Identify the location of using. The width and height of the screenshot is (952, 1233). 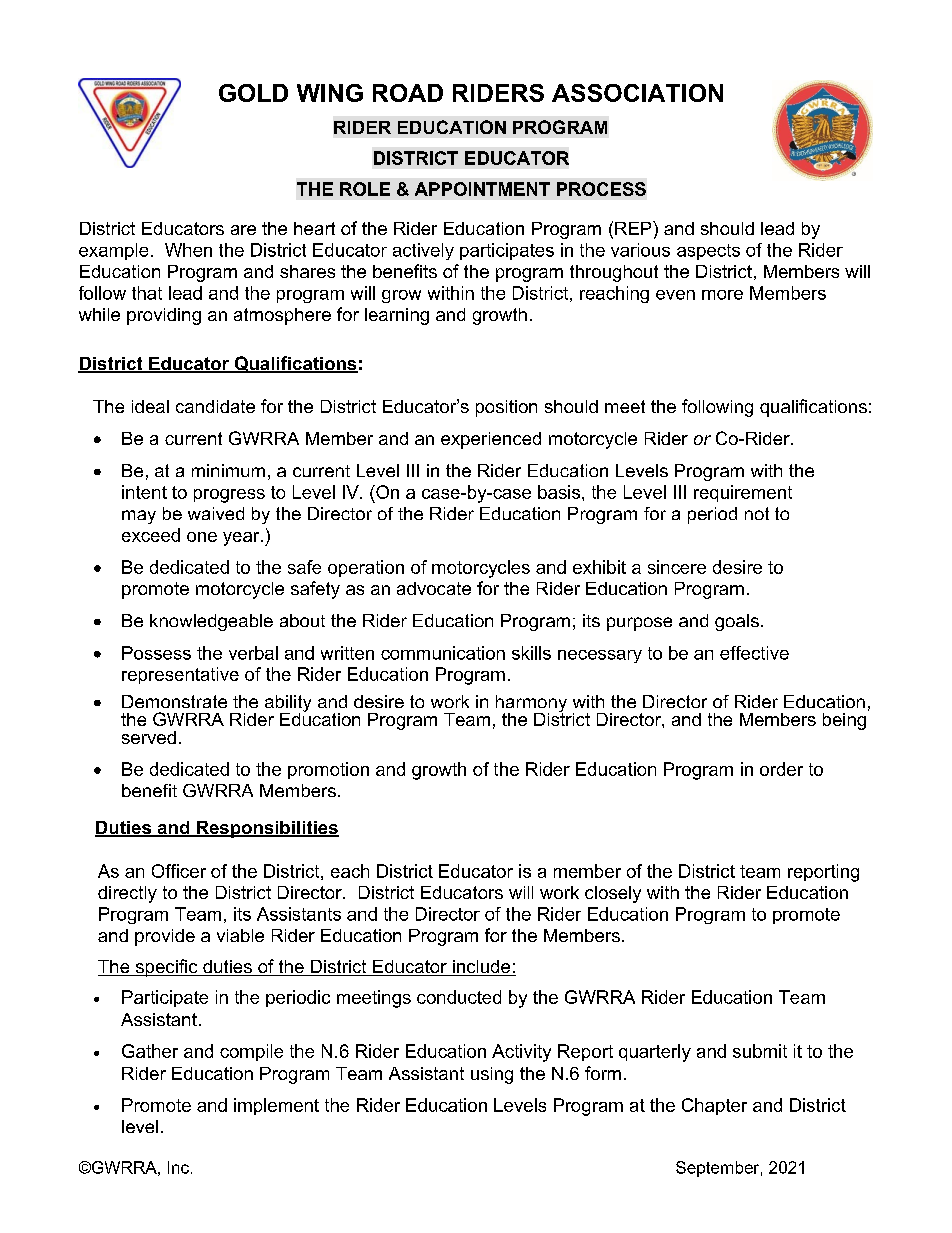
(492, 1075).
